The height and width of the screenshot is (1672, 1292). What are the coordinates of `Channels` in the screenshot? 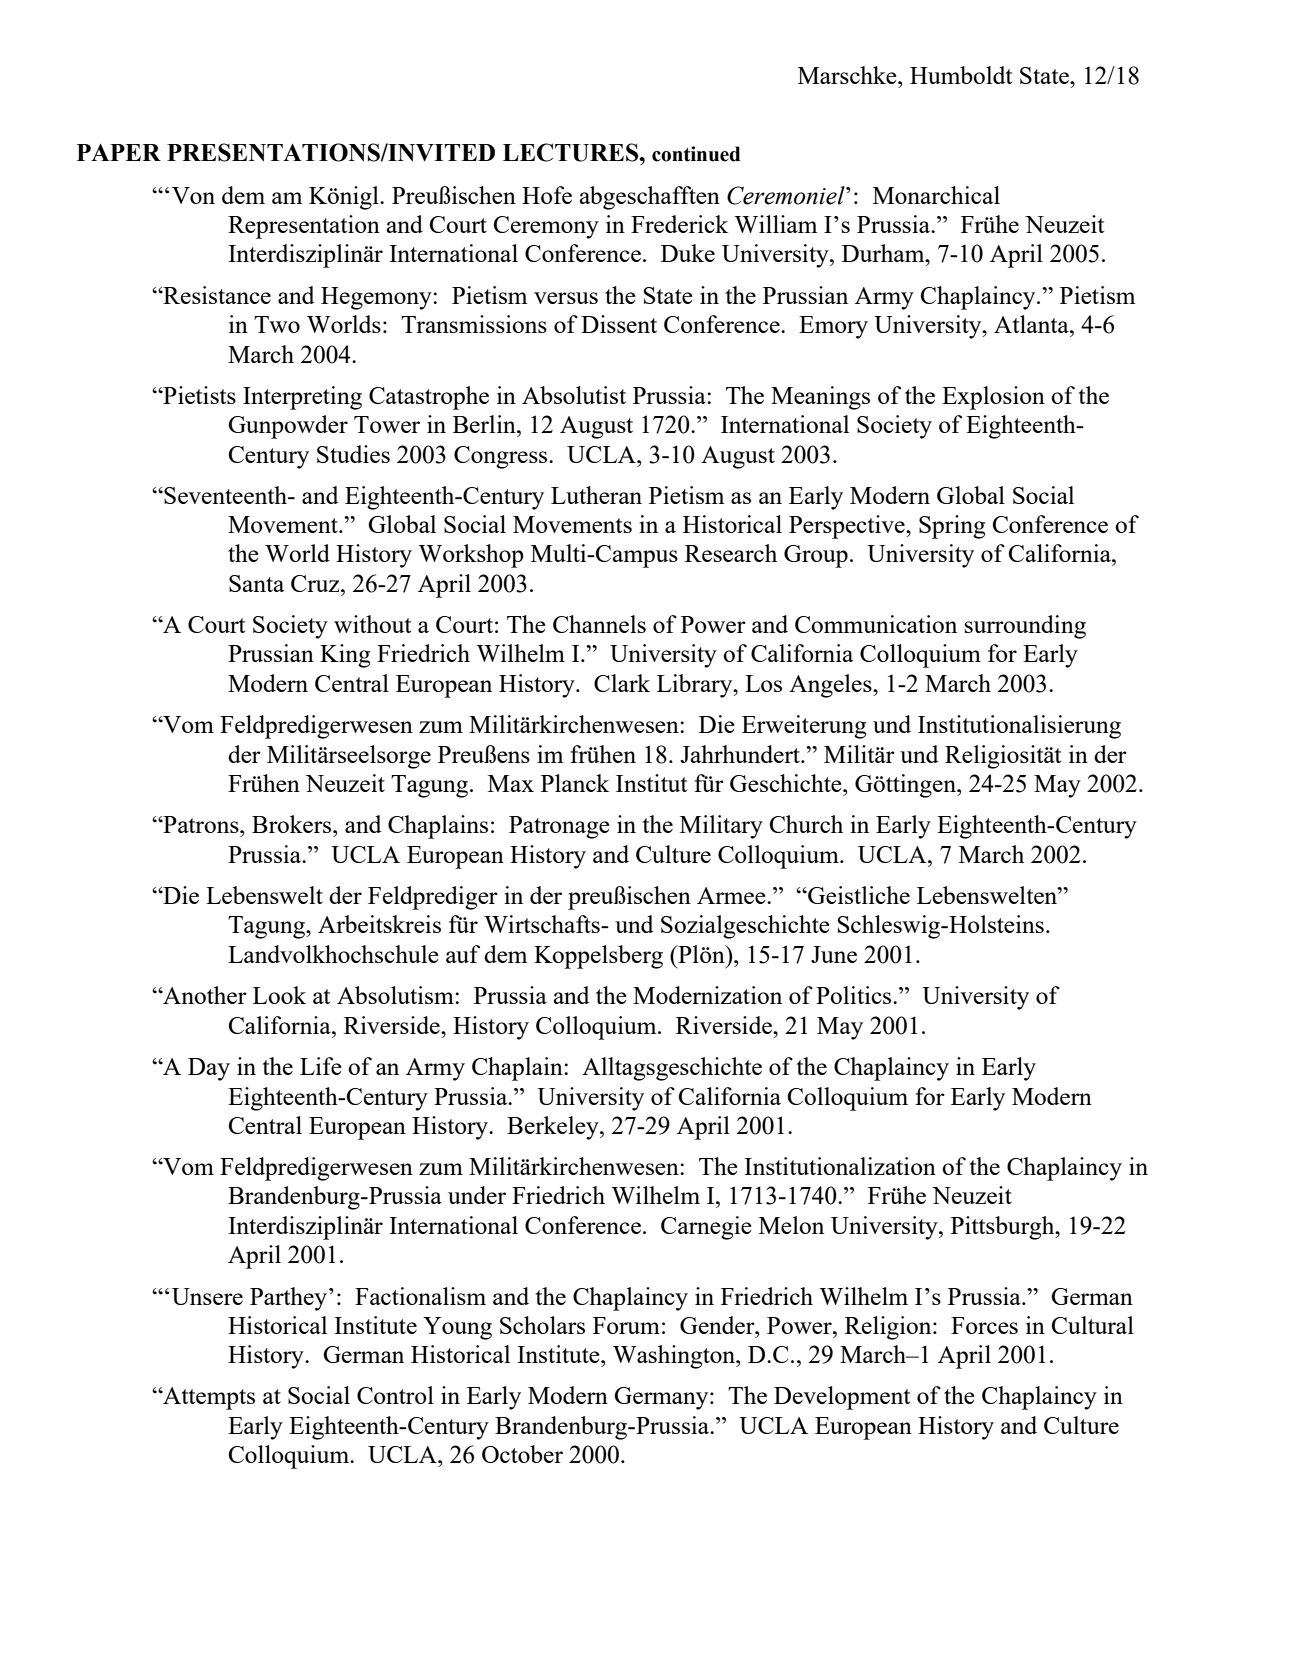 It's located at (599, 624).
